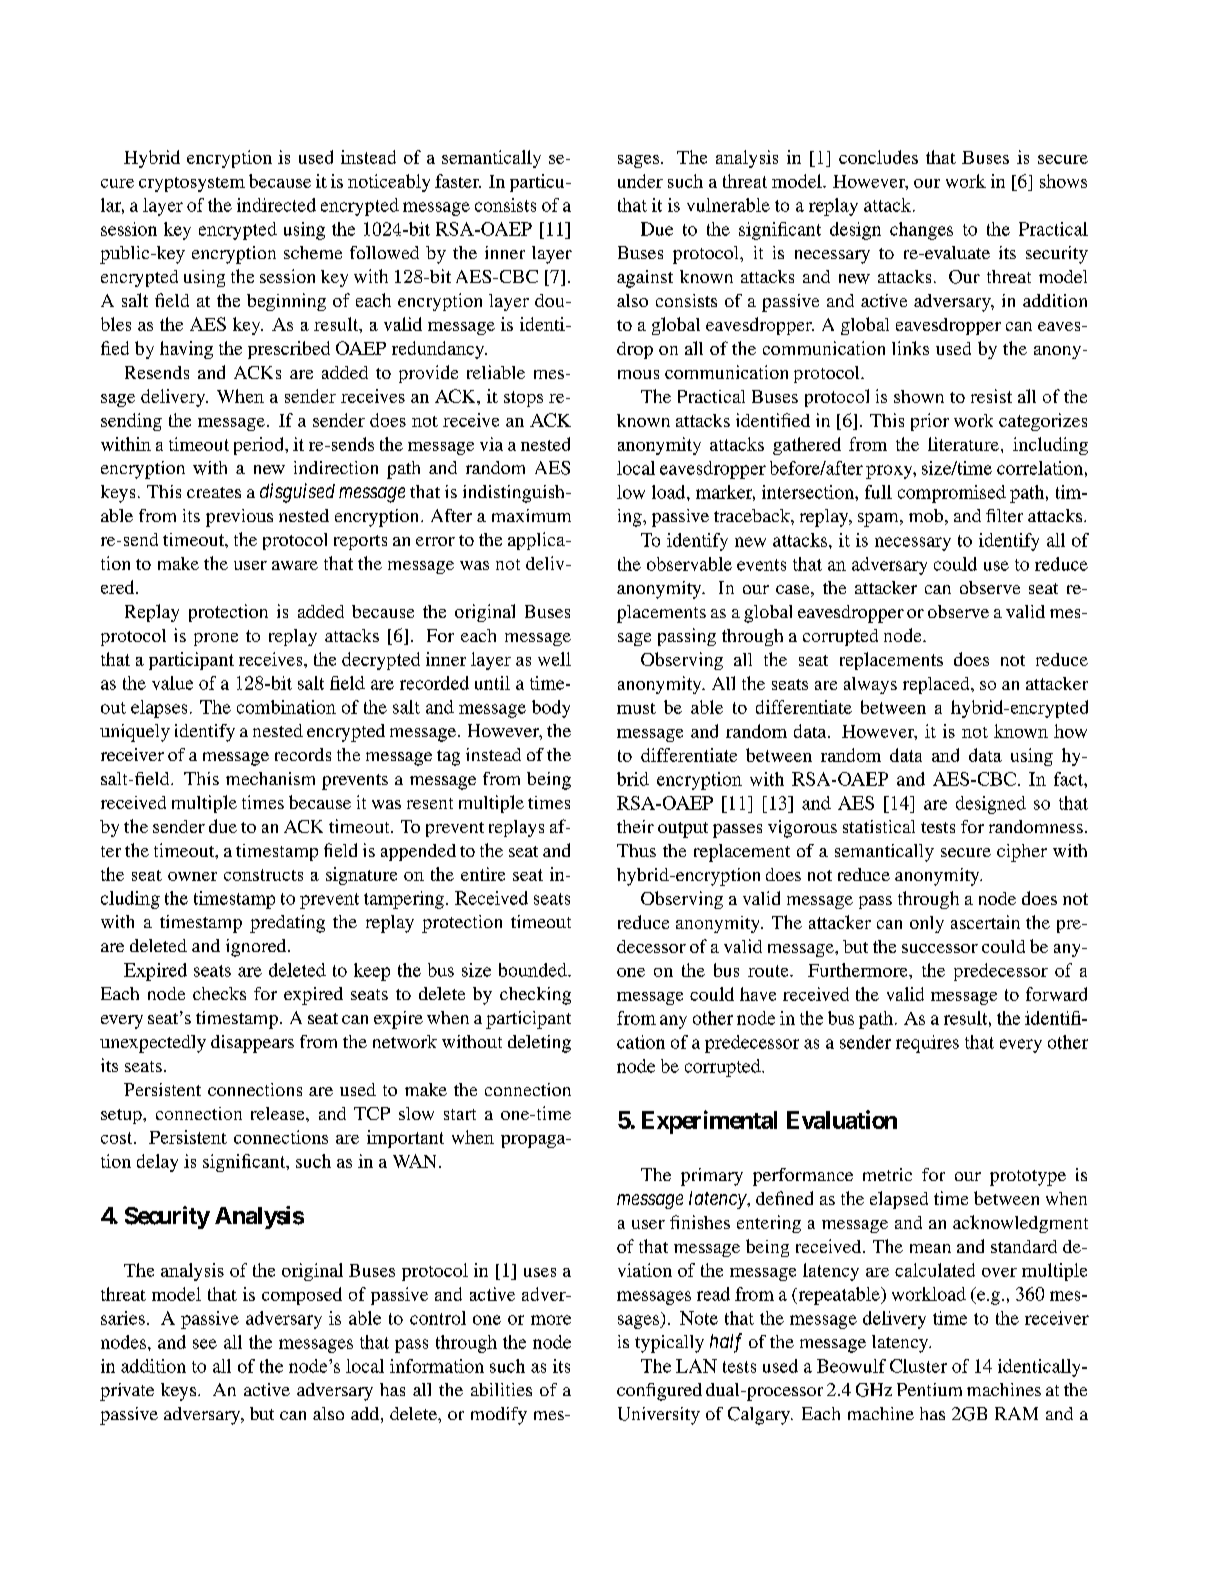 The height and width of the screenshot is (1582, 1222). I want to click on see, so click(205, 1344).
